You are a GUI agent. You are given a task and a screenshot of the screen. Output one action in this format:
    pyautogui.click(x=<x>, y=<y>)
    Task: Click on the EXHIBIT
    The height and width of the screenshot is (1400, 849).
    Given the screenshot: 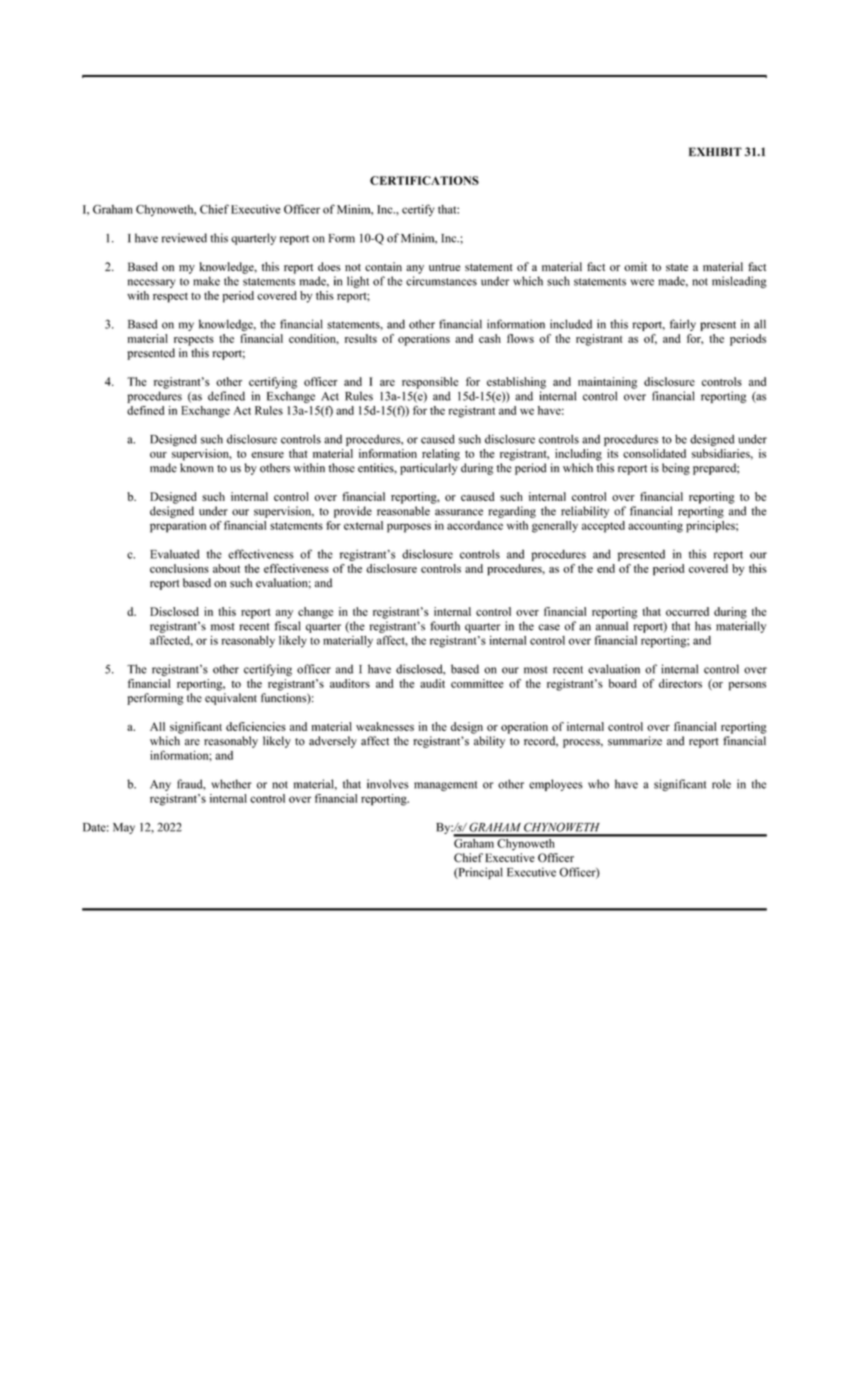 What is the action you would take?
    pyautogui.click(x=715, y=151)
